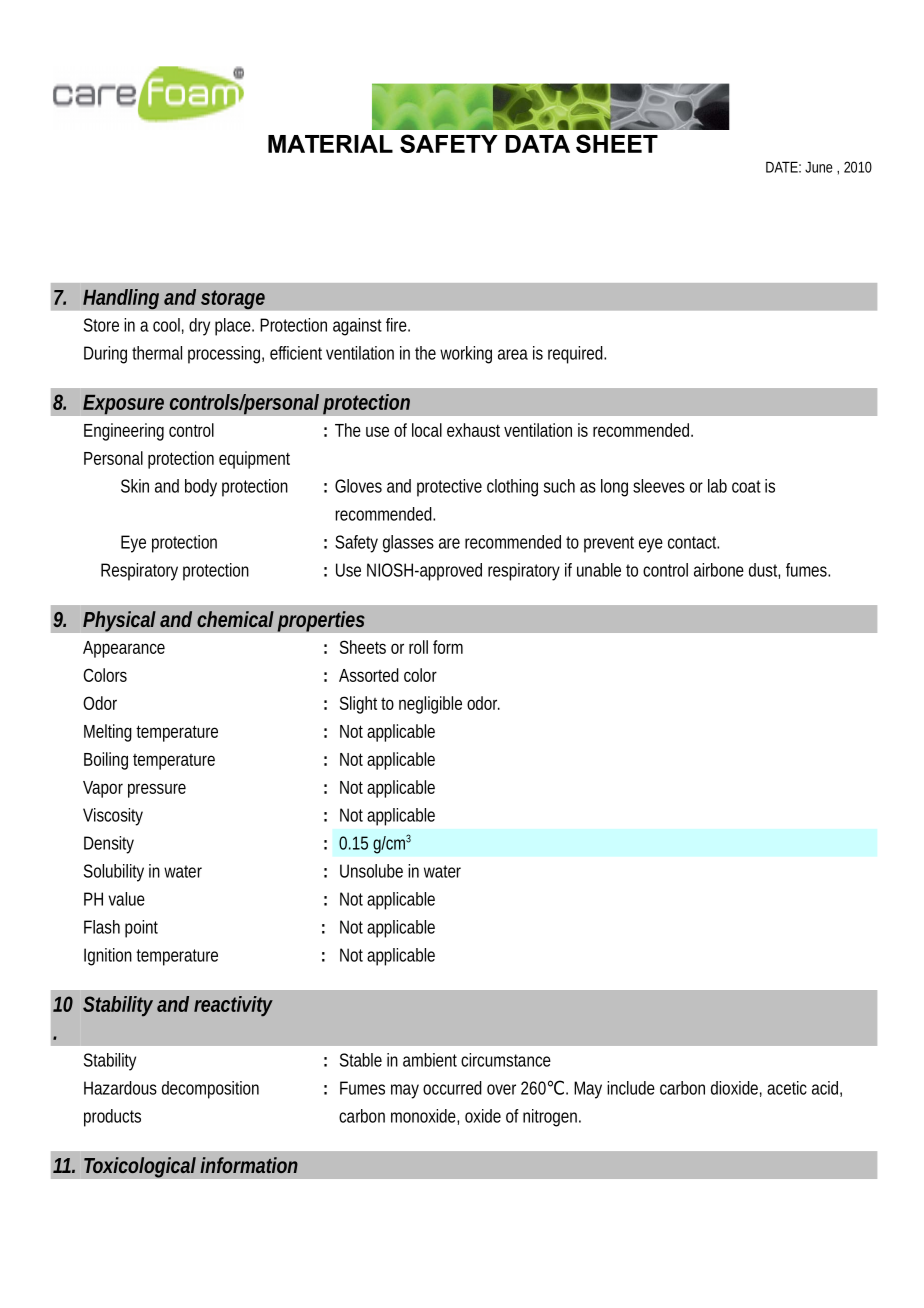 The height and width of the screenshot is (1308, 924). What do you see at coordinates (449, 488) in the screenshot?
I see `protective` at bounding box center [449, 488].
